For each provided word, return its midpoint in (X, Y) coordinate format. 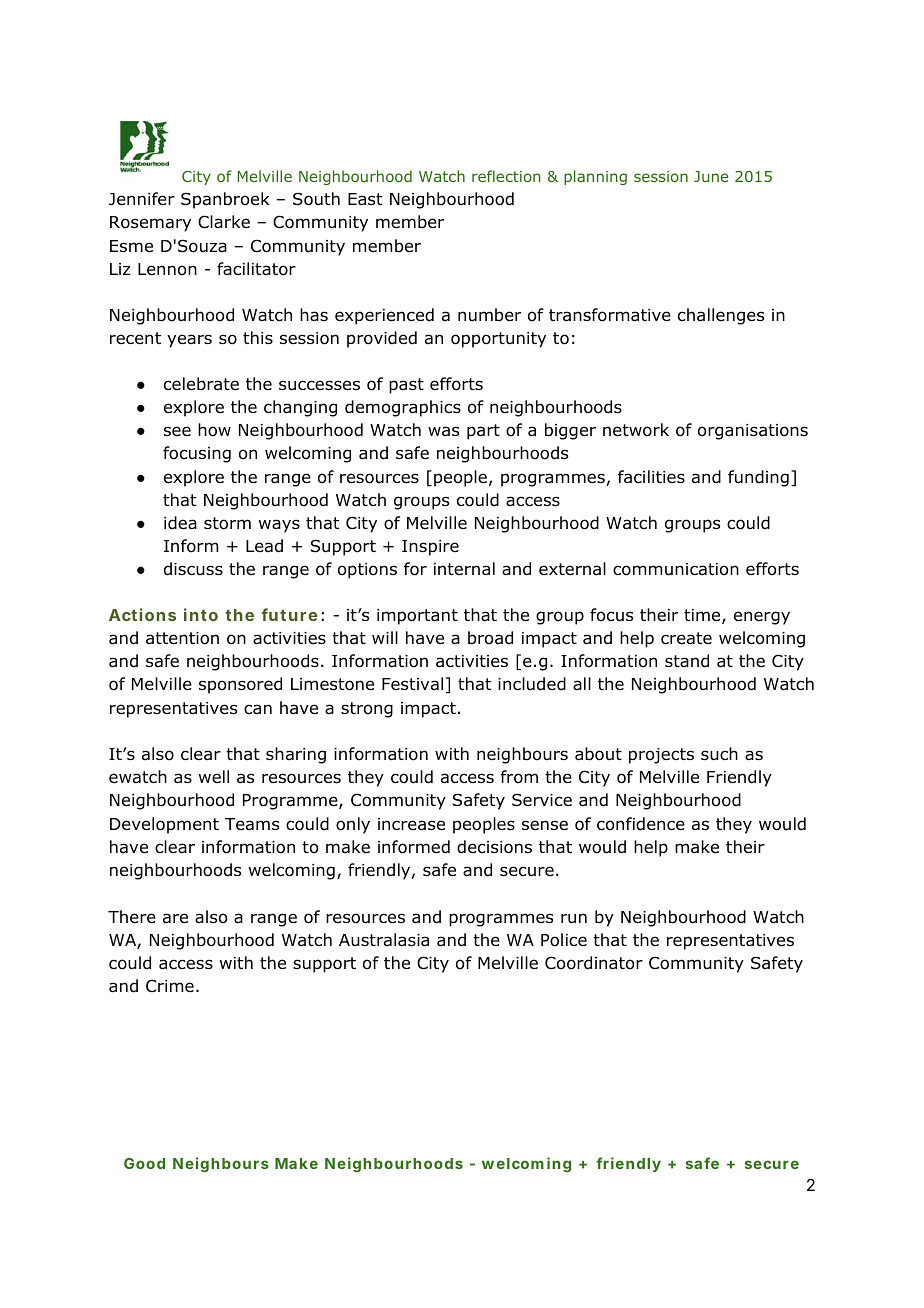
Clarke (224, 222)
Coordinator (594, 963)
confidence (641, 824)
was (443, 431)
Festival (412, 684)
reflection (506, 176)
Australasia (384, 940)
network (636, 430)
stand (687, 661)
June (711, 176)
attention (182, 638)
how (214, 430)
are (175, 918)
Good (144, 1163)
